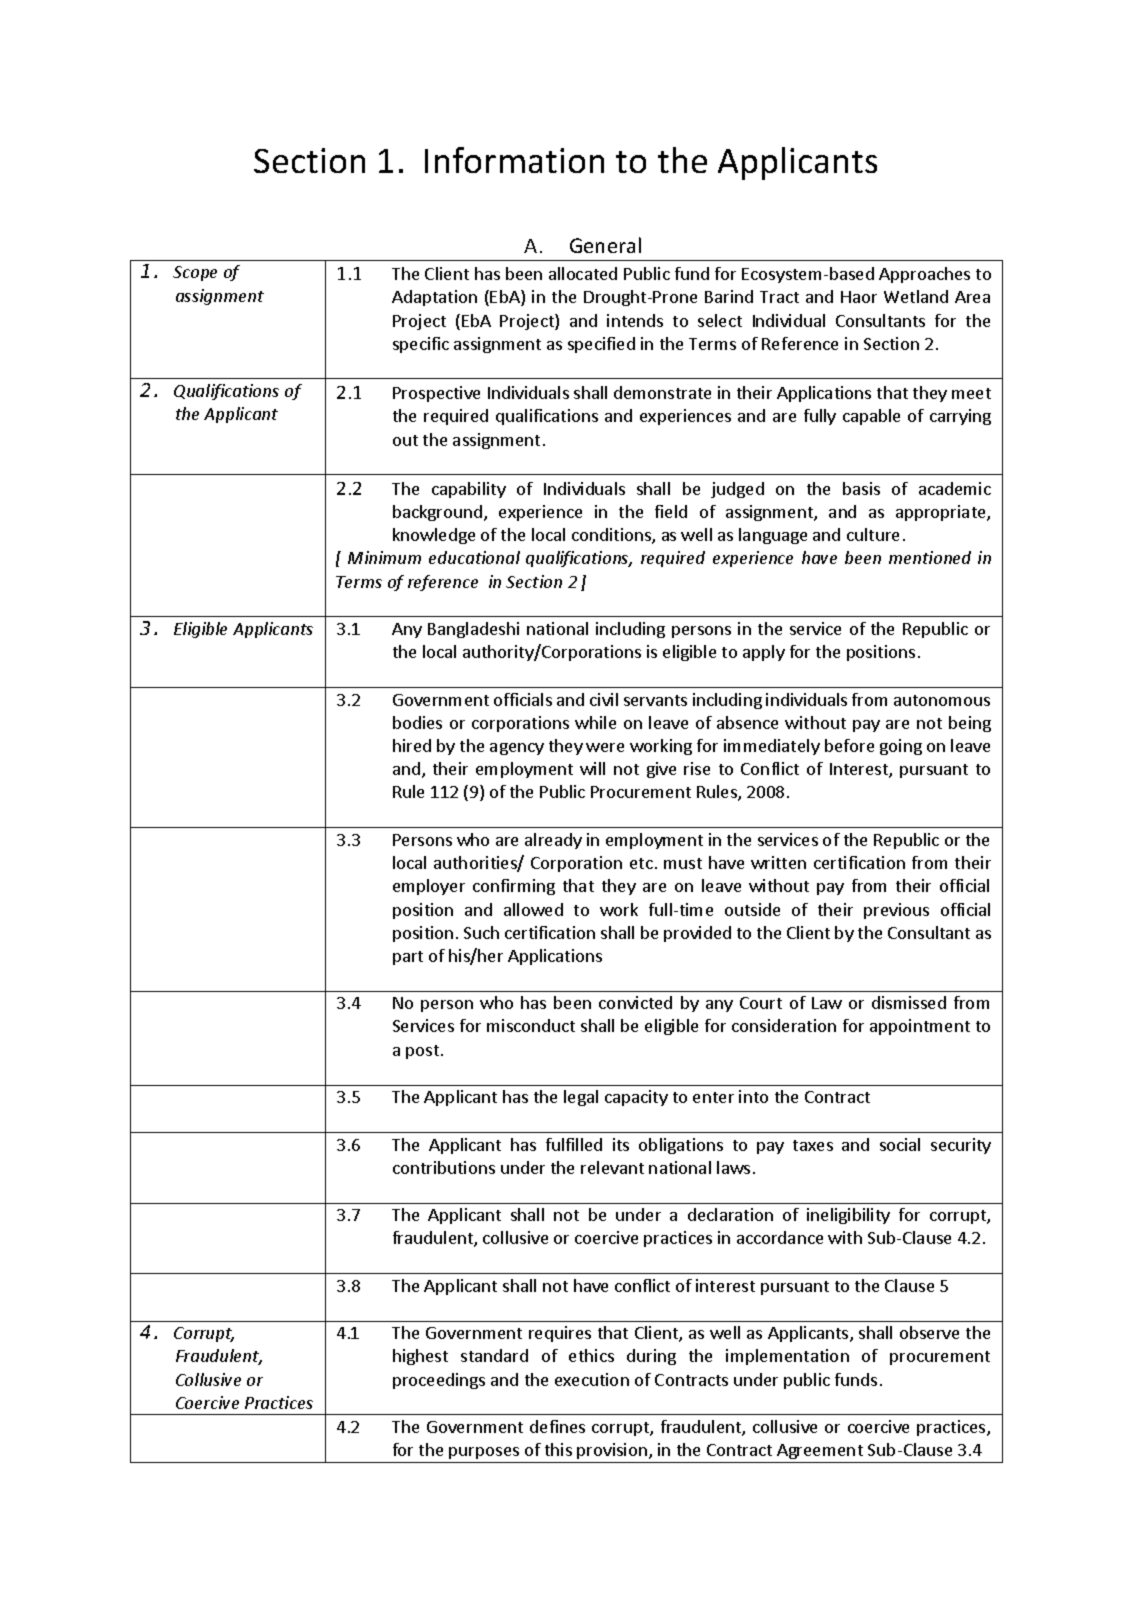 The height and width of the document is (1601, 1133). Describe the element at coordinates (557, 1426) in the document. I see `defines` at that location.
